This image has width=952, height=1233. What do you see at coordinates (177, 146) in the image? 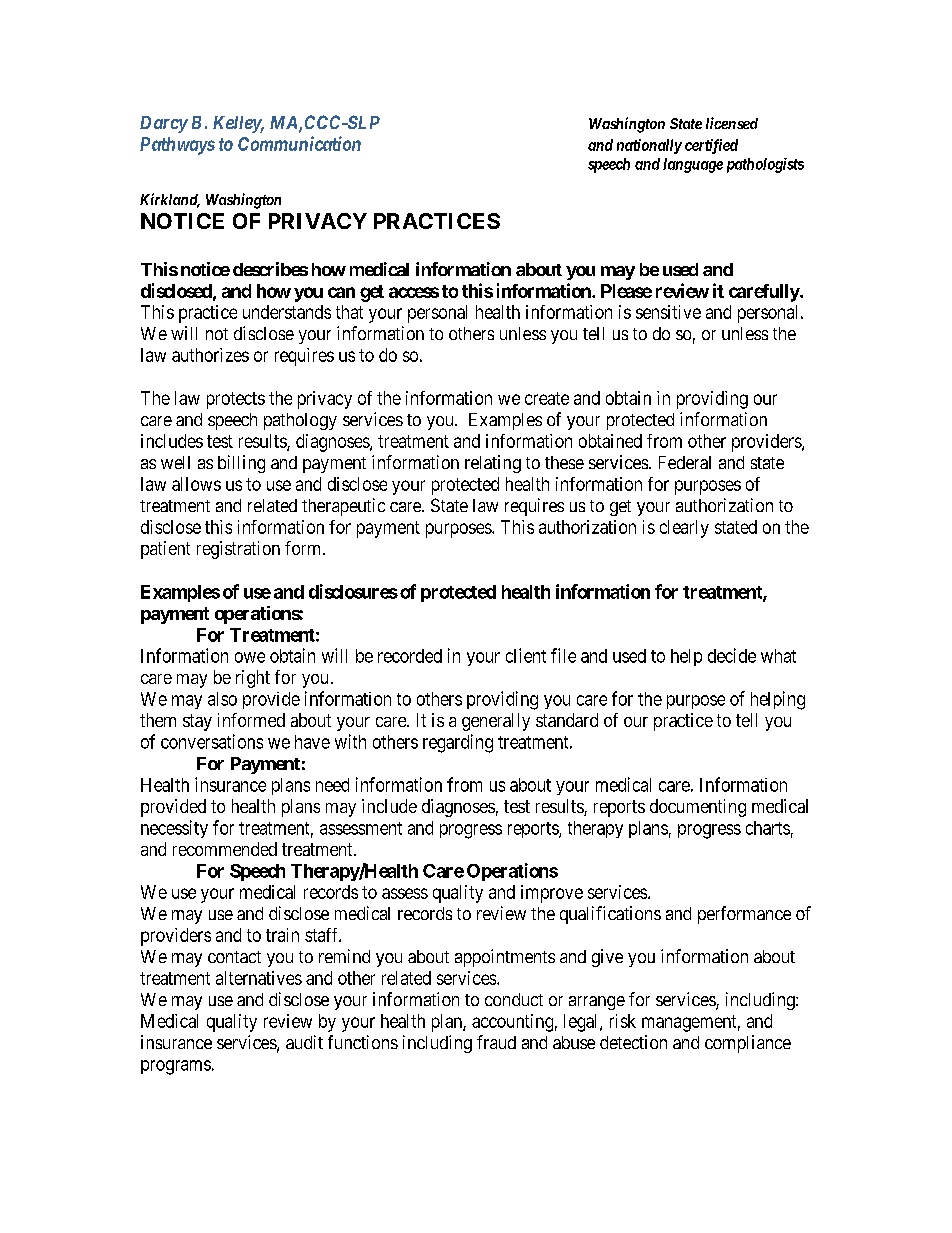
I see `Pathways` at bounding box center [177, 146].
